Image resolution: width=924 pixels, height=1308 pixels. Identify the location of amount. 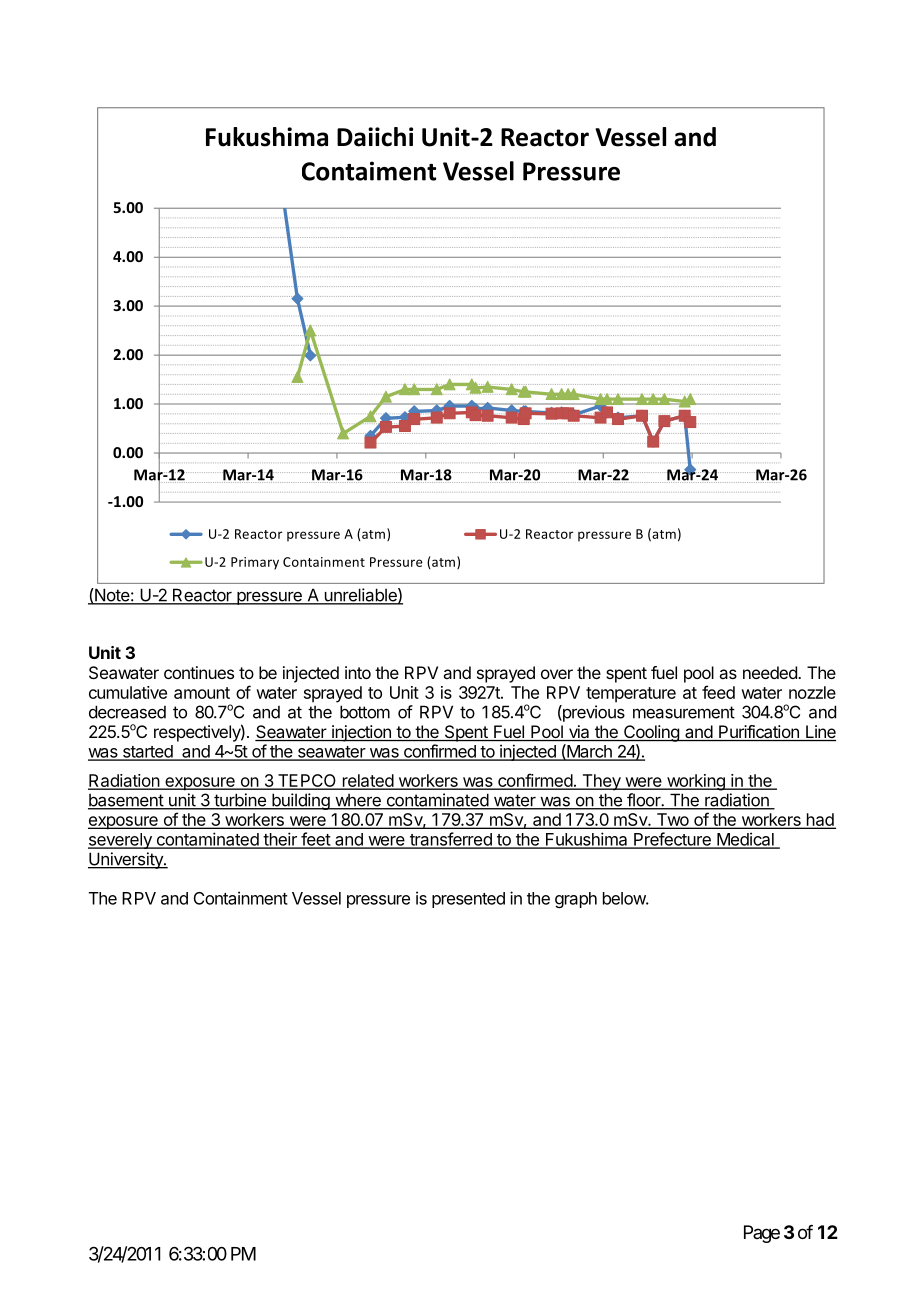
(202, 693).
